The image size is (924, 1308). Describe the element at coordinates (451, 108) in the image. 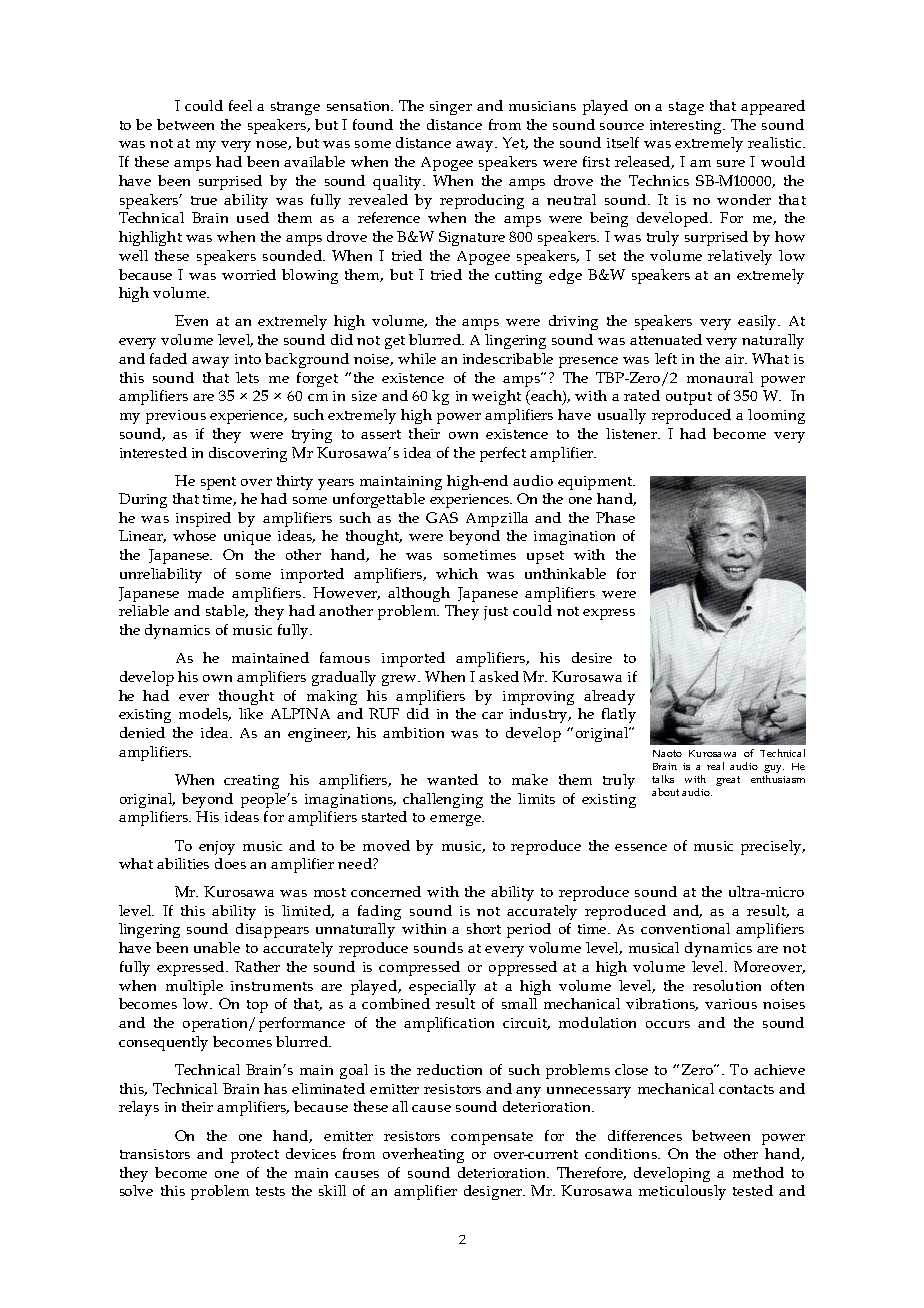

I see `singer` at that location.
